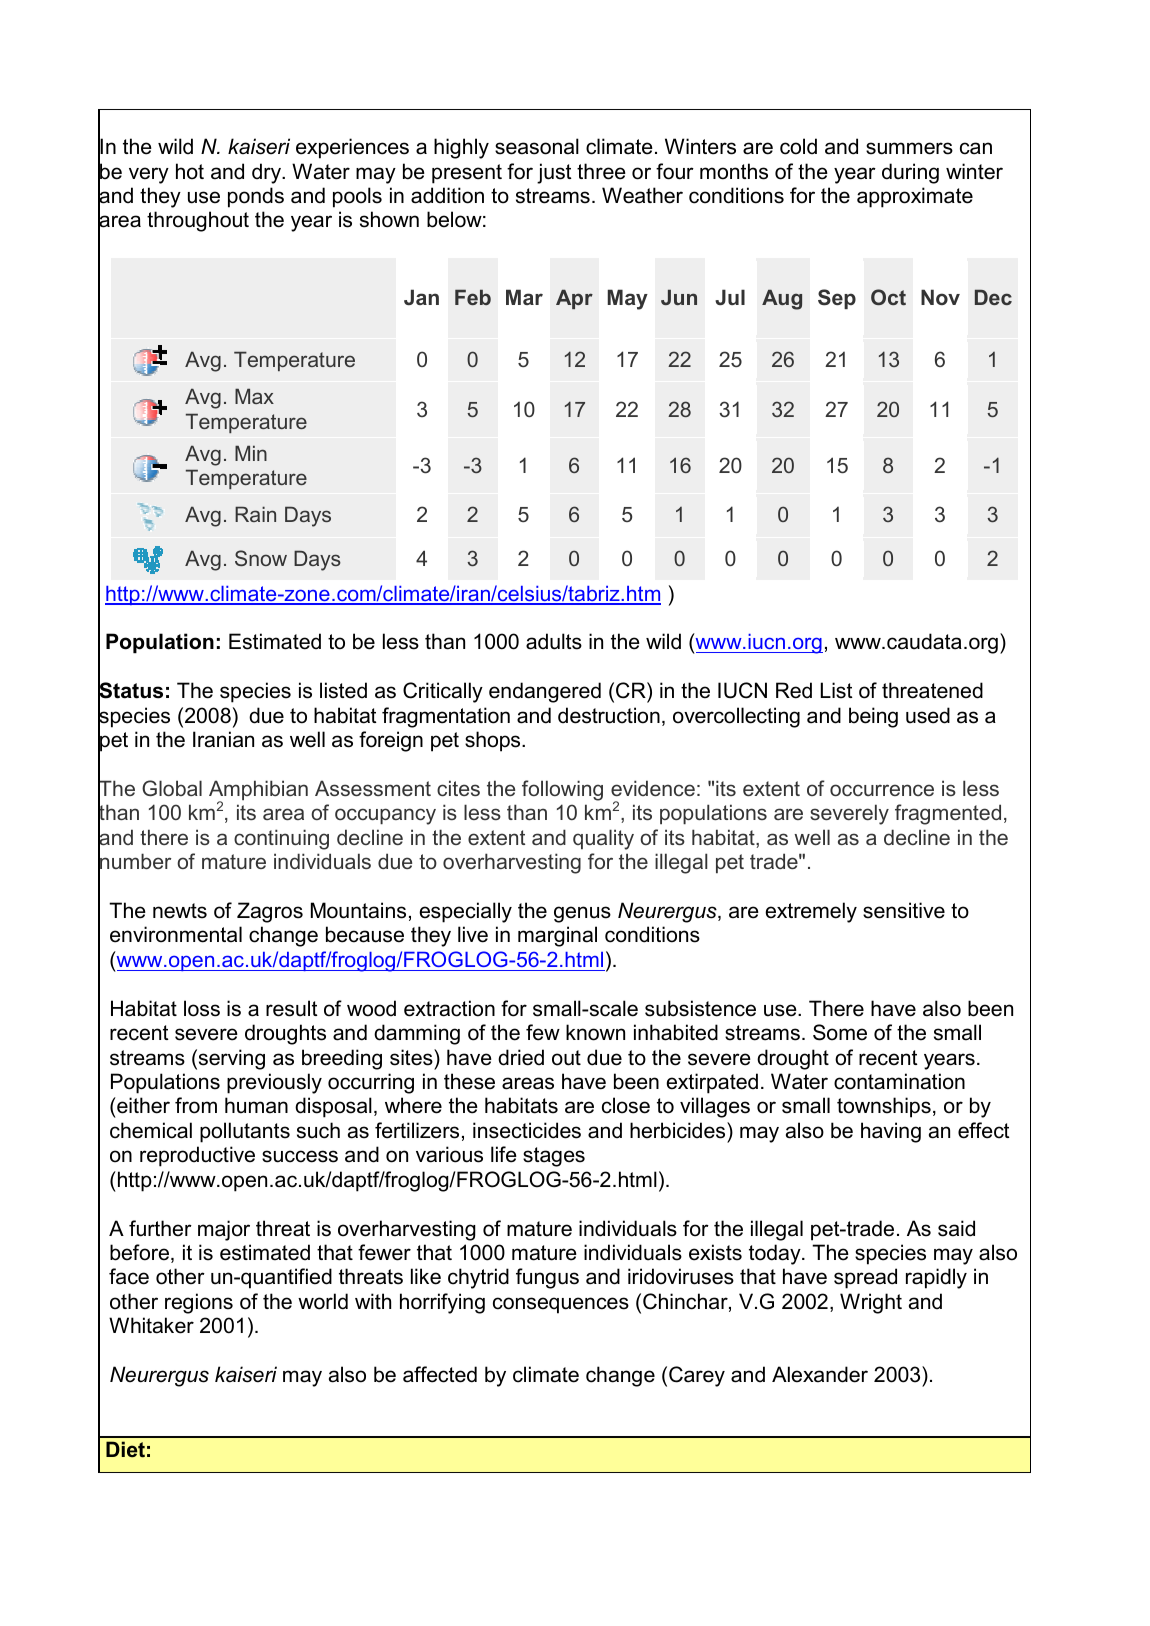 The height and width of the screenshot is (1626, 1150). What do you see at coordinates (910, 173) in the screenshot?
I see `during` at bounding box center [910, 173].
